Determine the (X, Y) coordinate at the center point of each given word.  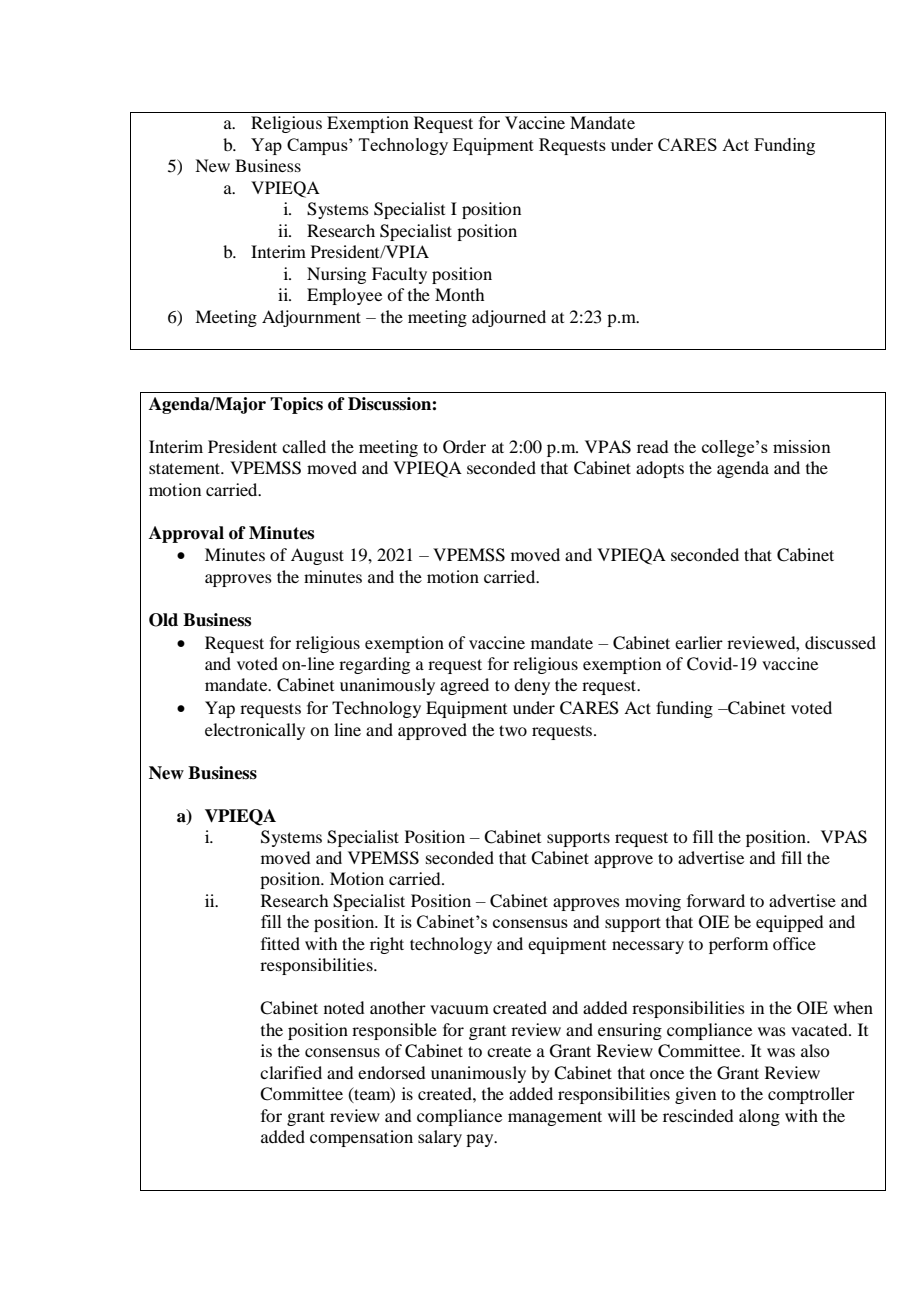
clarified (291, 1072)
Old (163, 620)
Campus (318, 146)
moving (653, 902)
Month (459, 294)
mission (802, 446)
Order (464, 447)
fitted (280, 943)
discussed (840, 642)
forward (716, 900)
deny (532, 686)
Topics (296, 405)
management (555, 1118)
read (652, 446)
